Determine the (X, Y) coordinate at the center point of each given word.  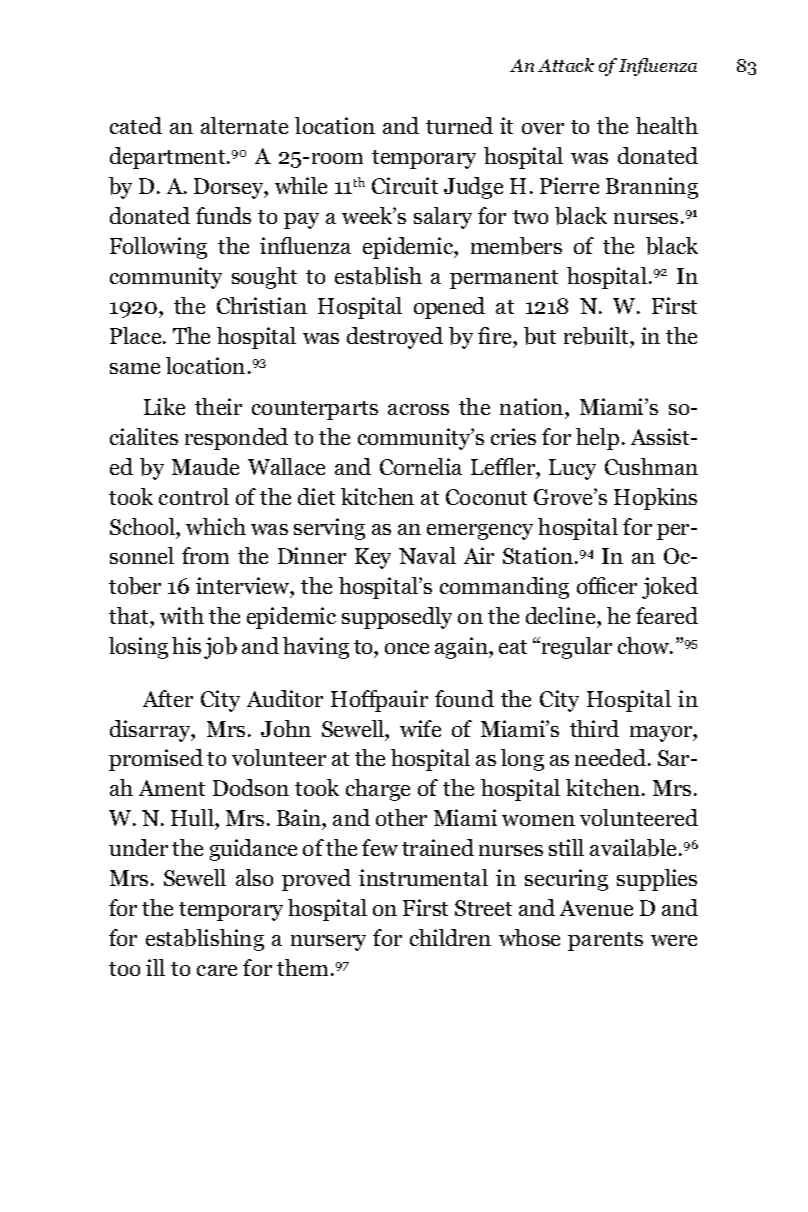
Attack (566, 65)
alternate (244, 125)
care (217, 970)
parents (605, 941)
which (216, 526)
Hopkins (655, 499)
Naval (427, 555)
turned (459, 125)
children (450, 937)
